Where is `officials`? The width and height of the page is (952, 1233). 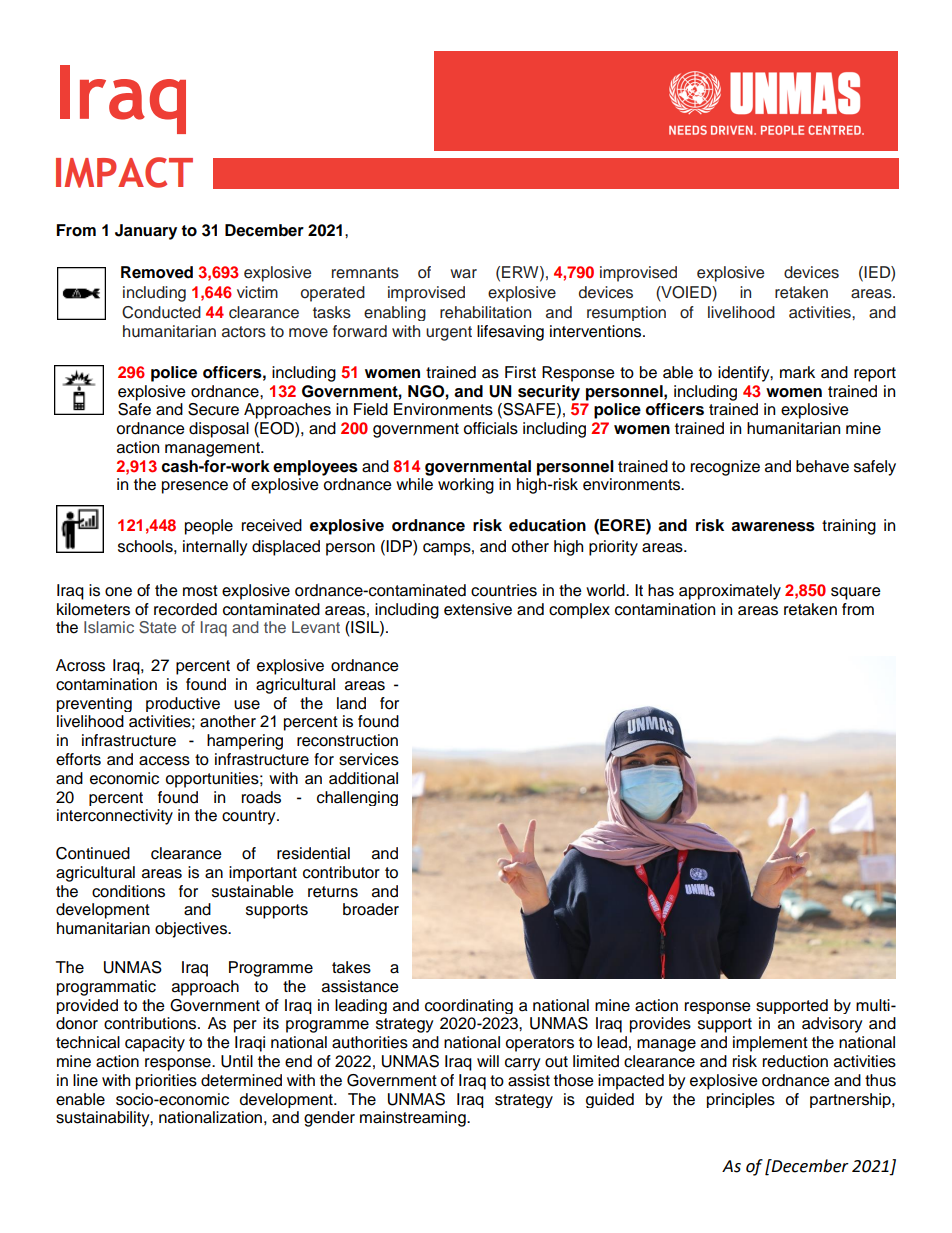
officials is located at coordinates (491, 428).
